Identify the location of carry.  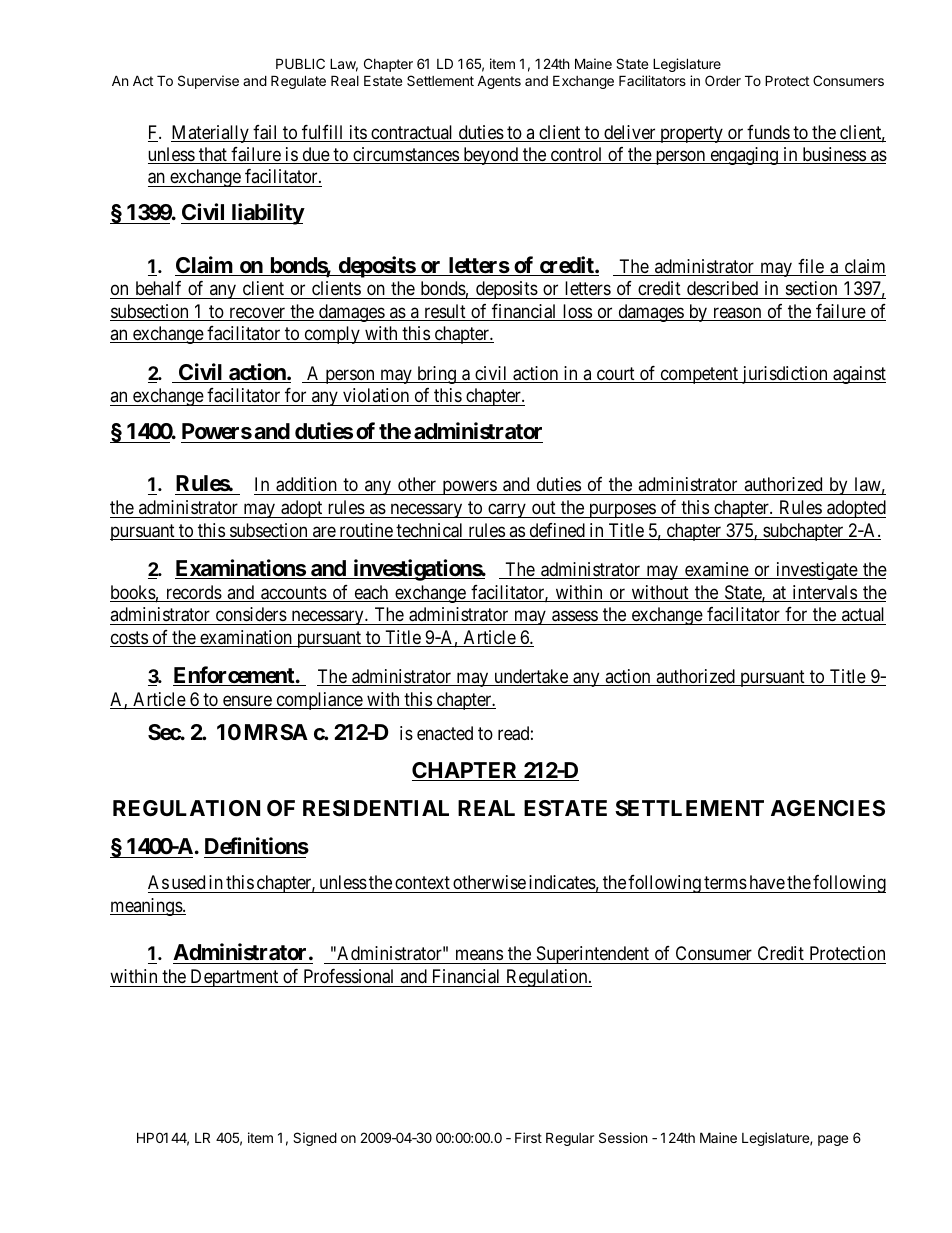
(507, 511).
